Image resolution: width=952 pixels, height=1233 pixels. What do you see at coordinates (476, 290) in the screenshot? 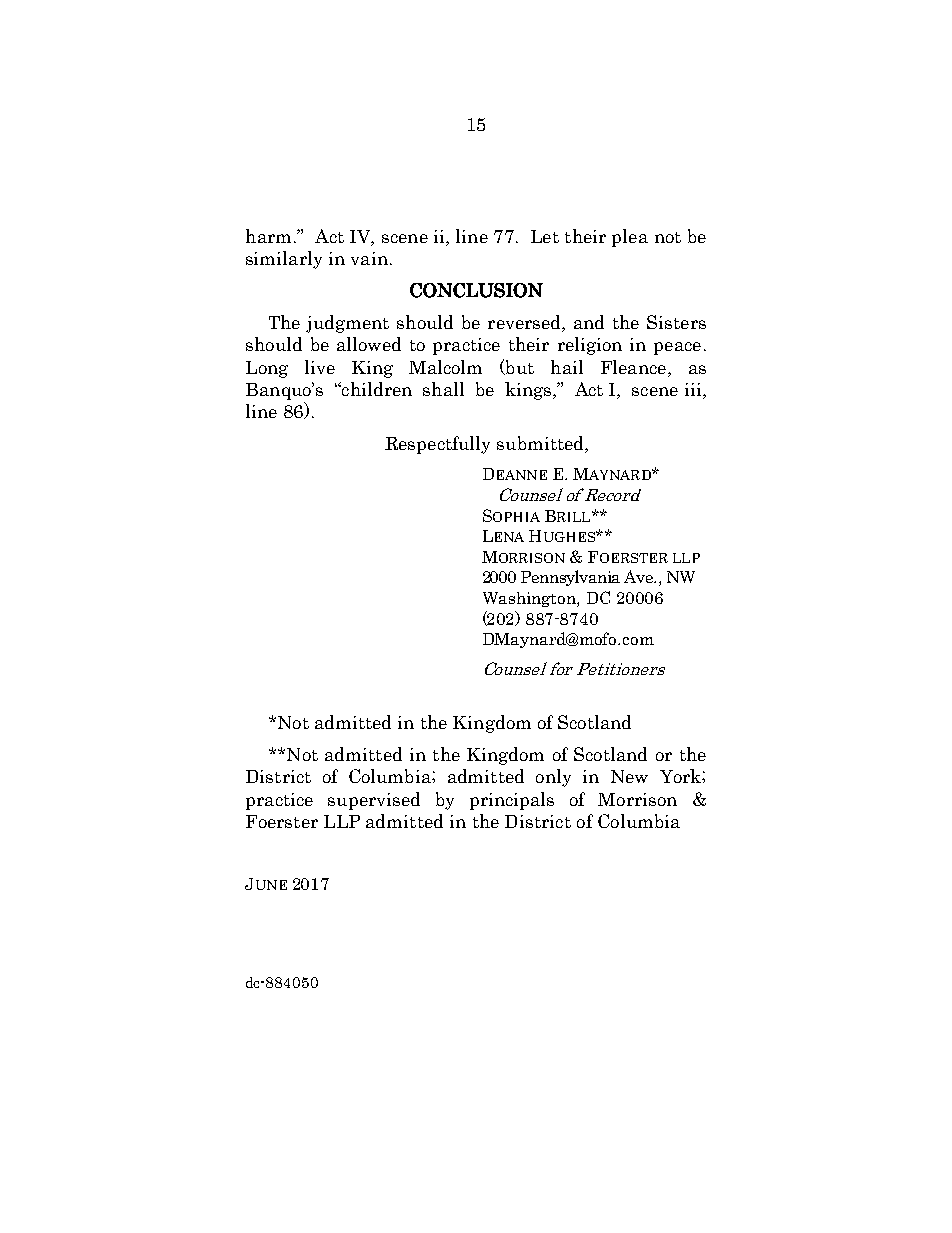
I see `CONCLUSION` at bounding box center [476, 290].
